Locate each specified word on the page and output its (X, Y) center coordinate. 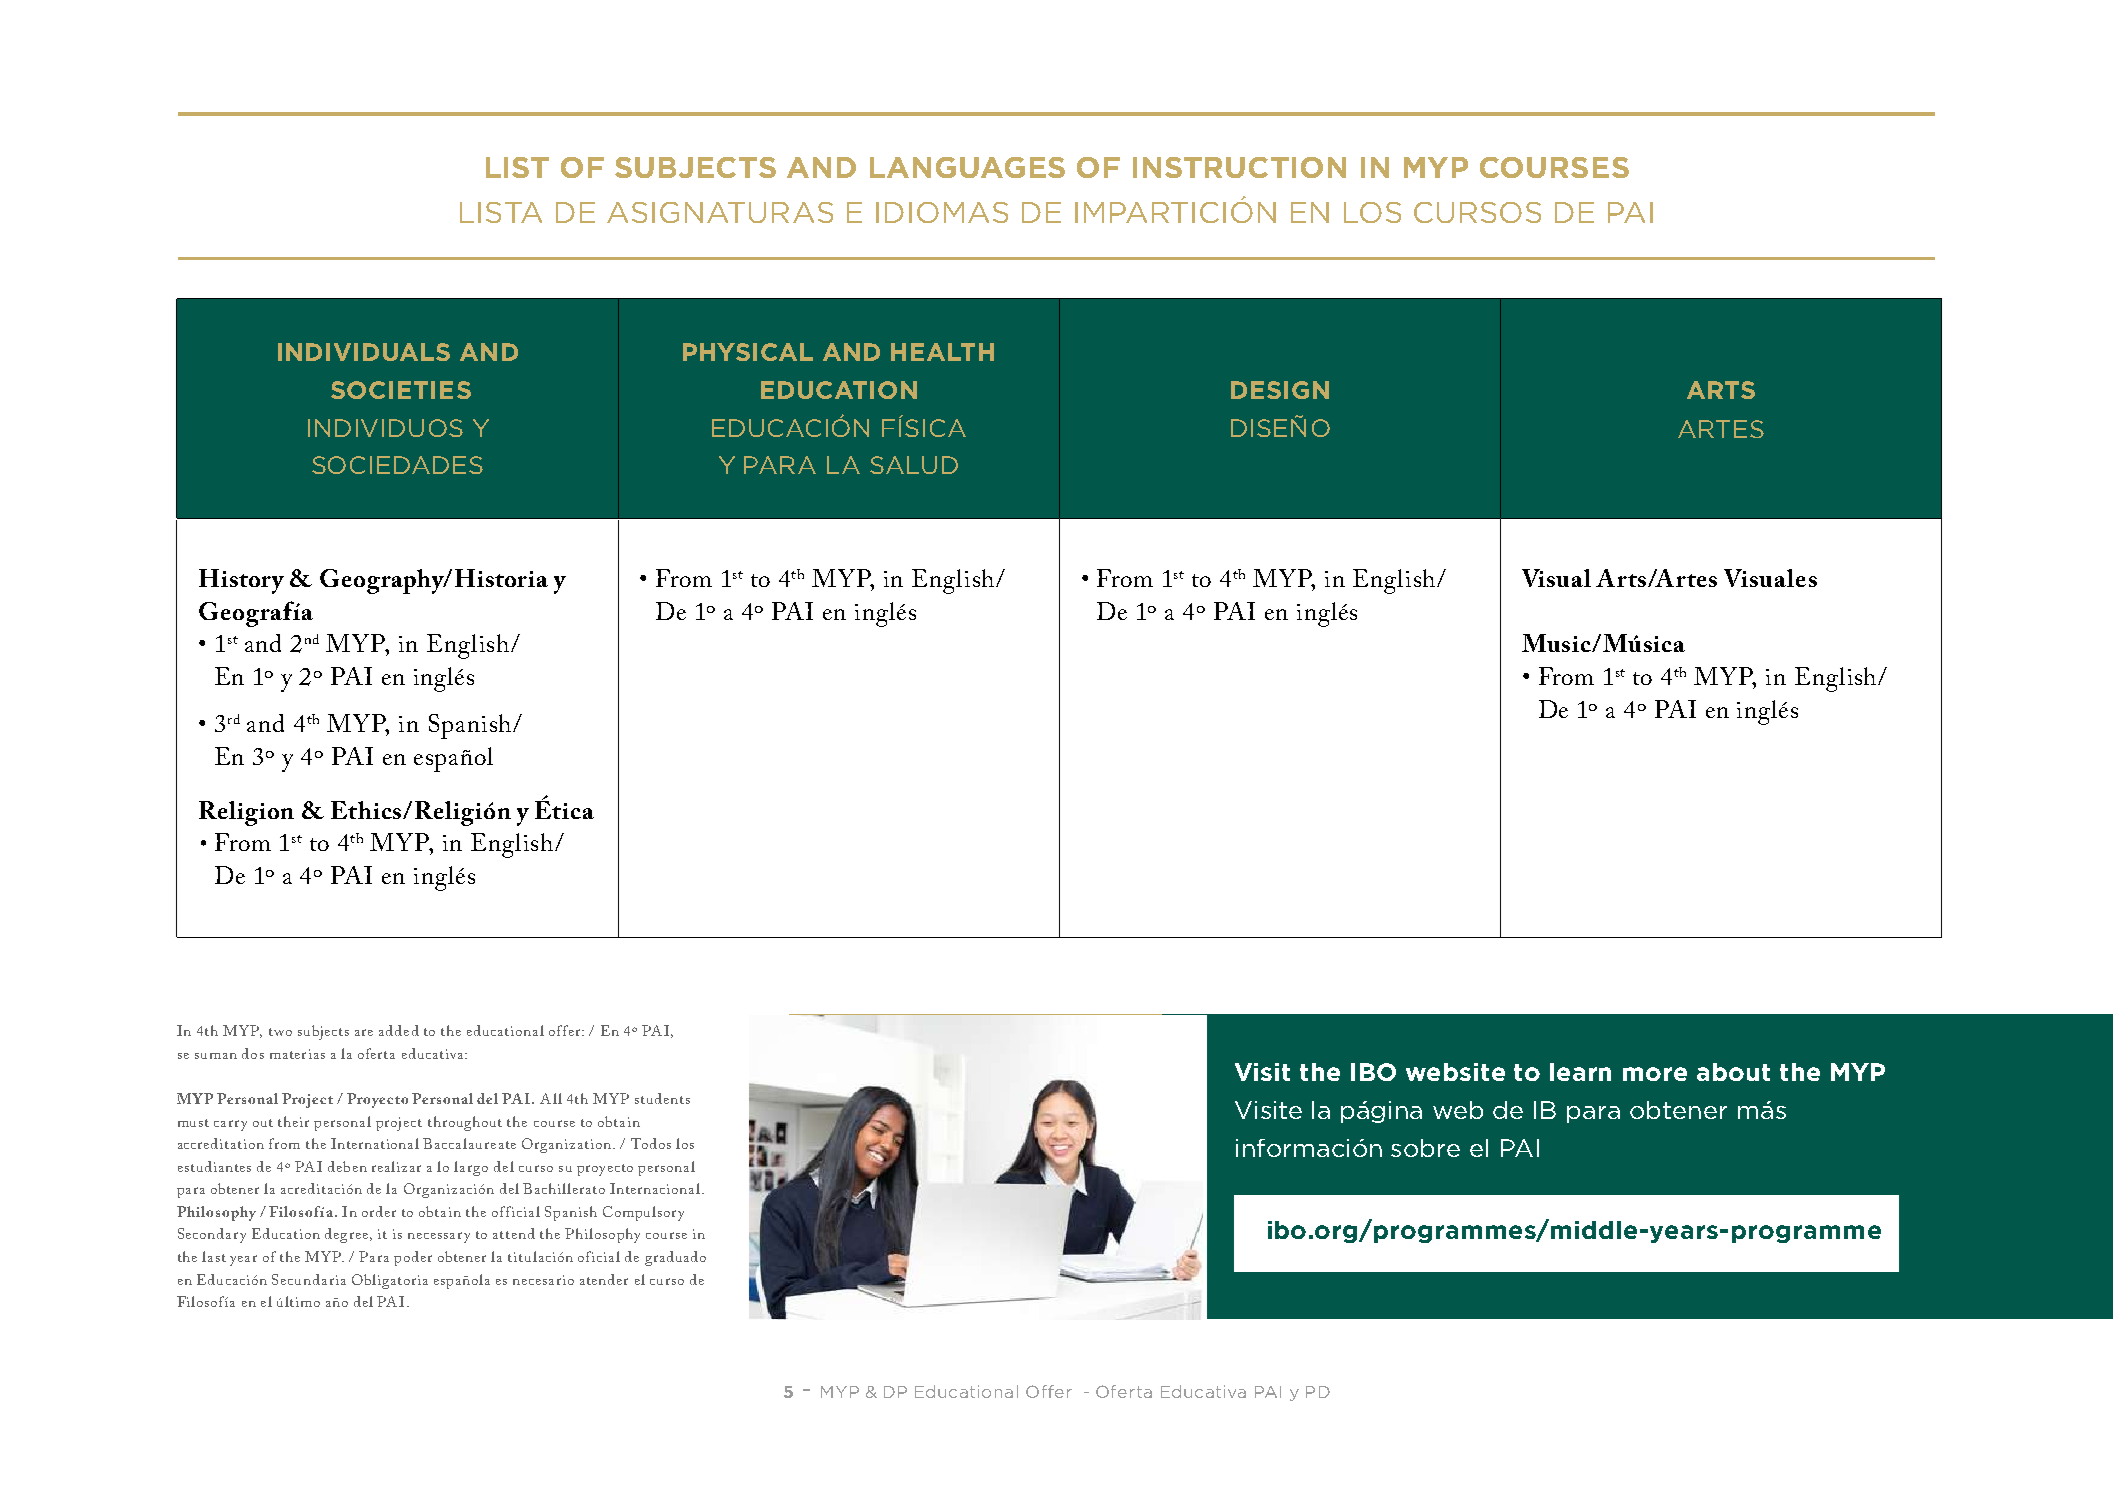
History (241, 581)
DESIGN (1280, 390)
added (399, 1030)
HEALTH (942, 352)
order (379, 1211)
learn (1580, 1072)
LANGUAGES (967, 167)
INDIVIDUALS (364, 352)
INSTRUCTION (1239, 167)
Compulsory (643, 1213)
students (662, 1098)
